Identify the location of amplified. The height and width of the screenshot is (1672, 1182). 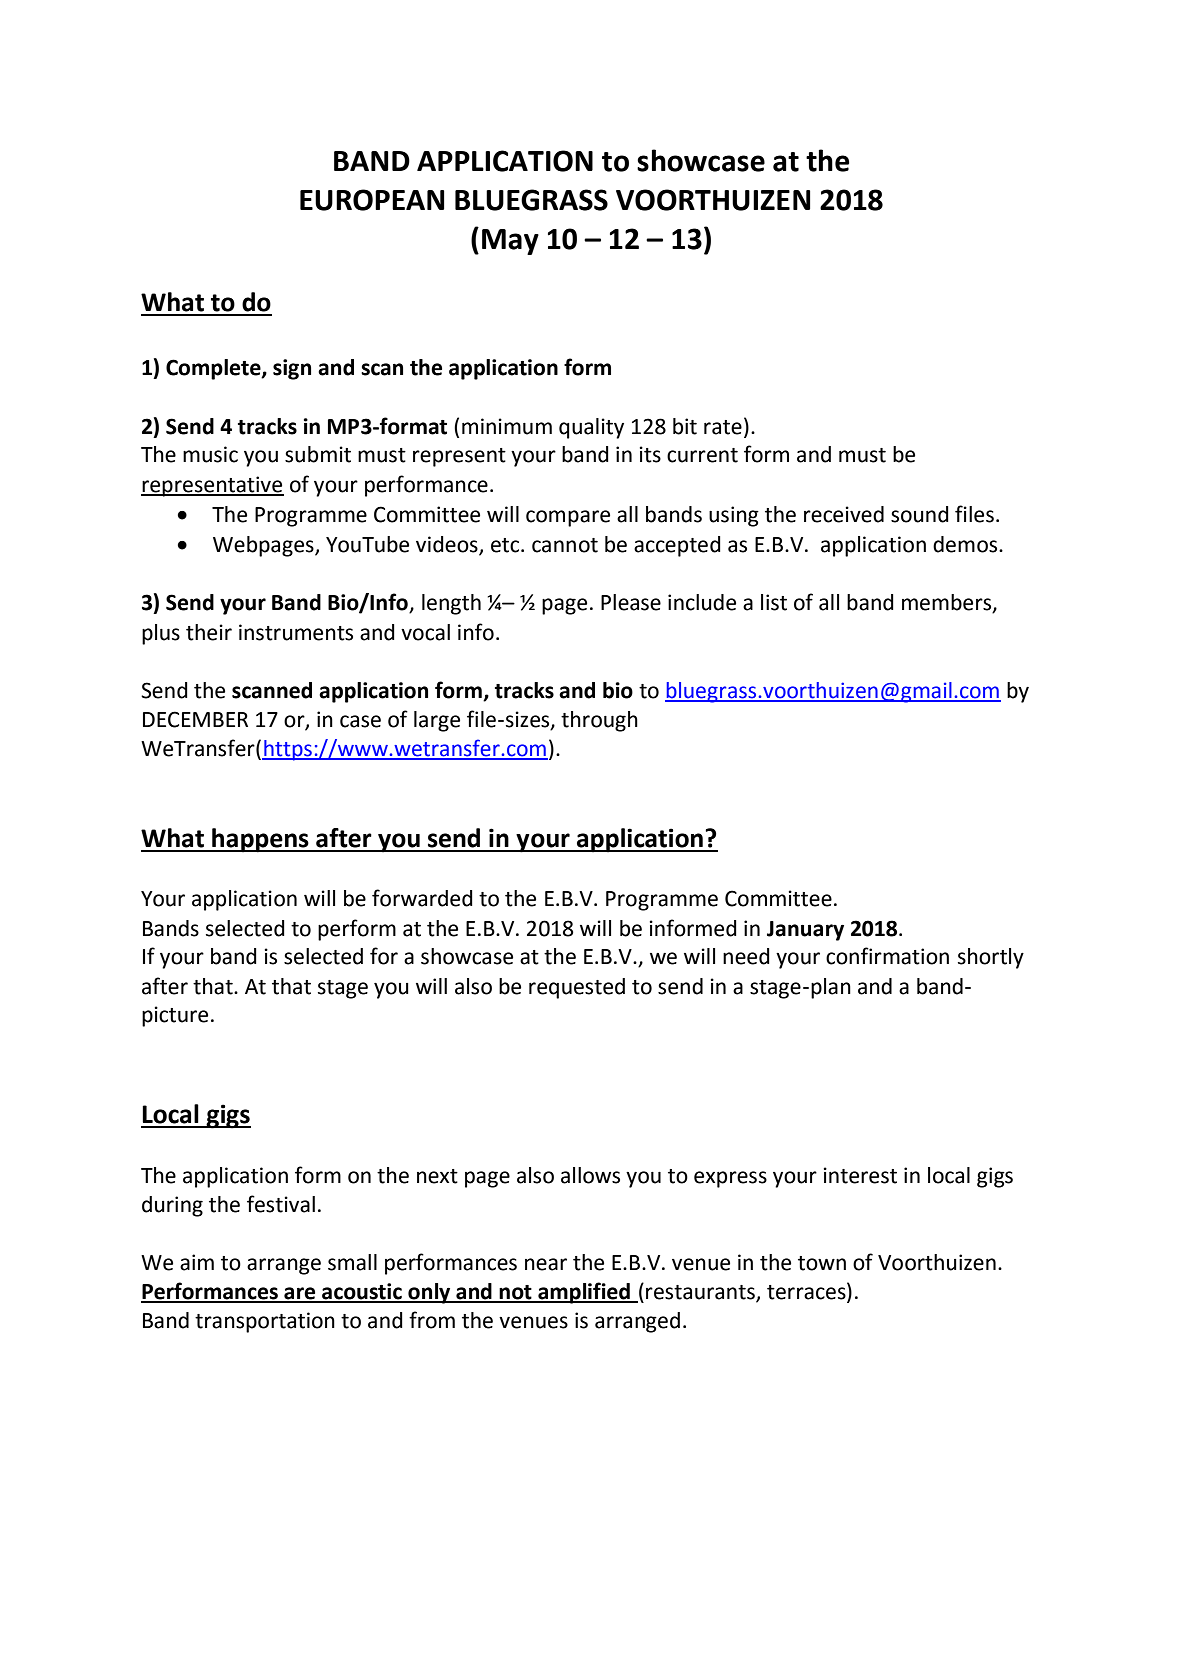
(584, 1293).
